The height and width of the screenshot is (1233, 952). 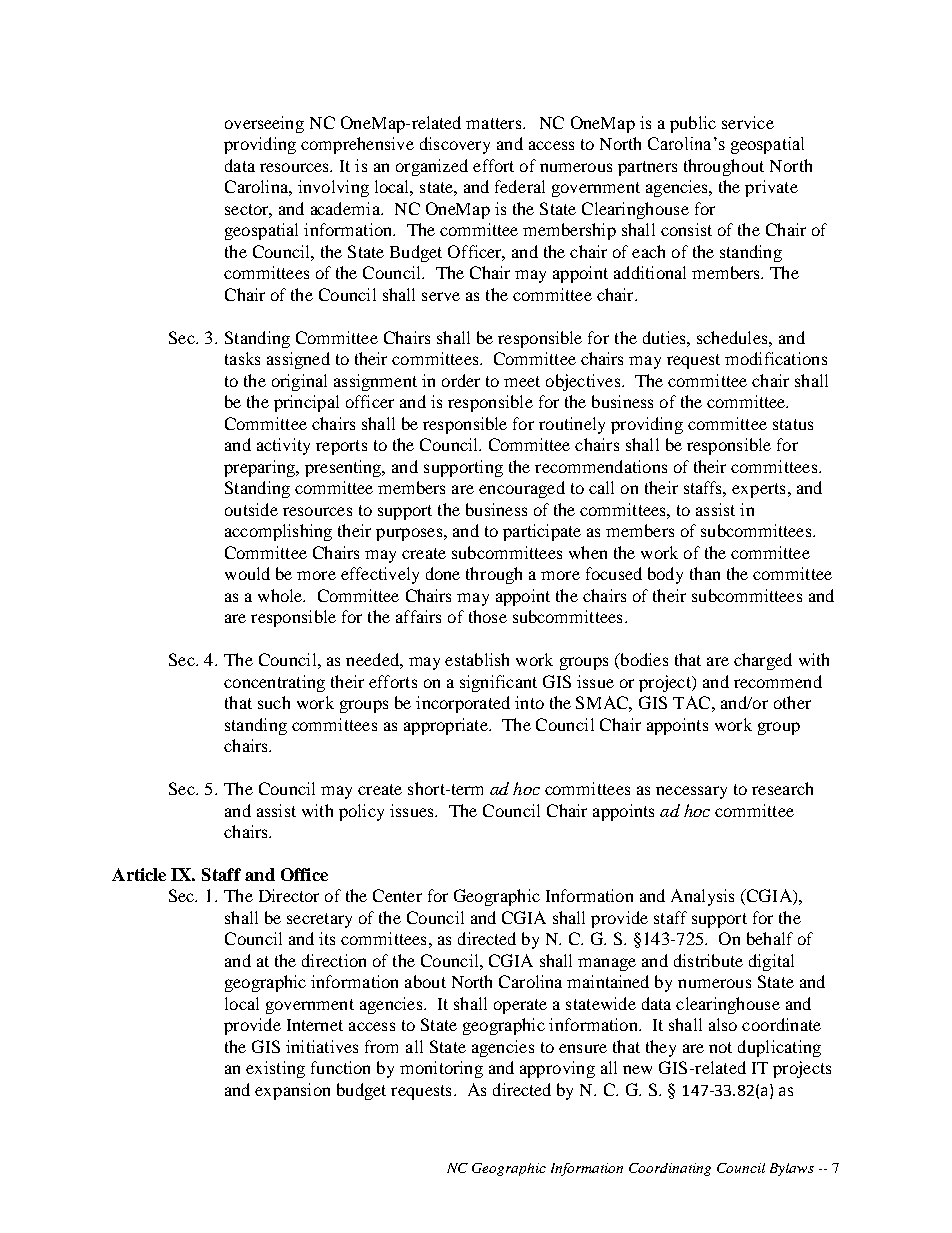 What do you see at coordinates (763, 661) in the screenshot?
I see `charged` at bounding box center [763, 661].
